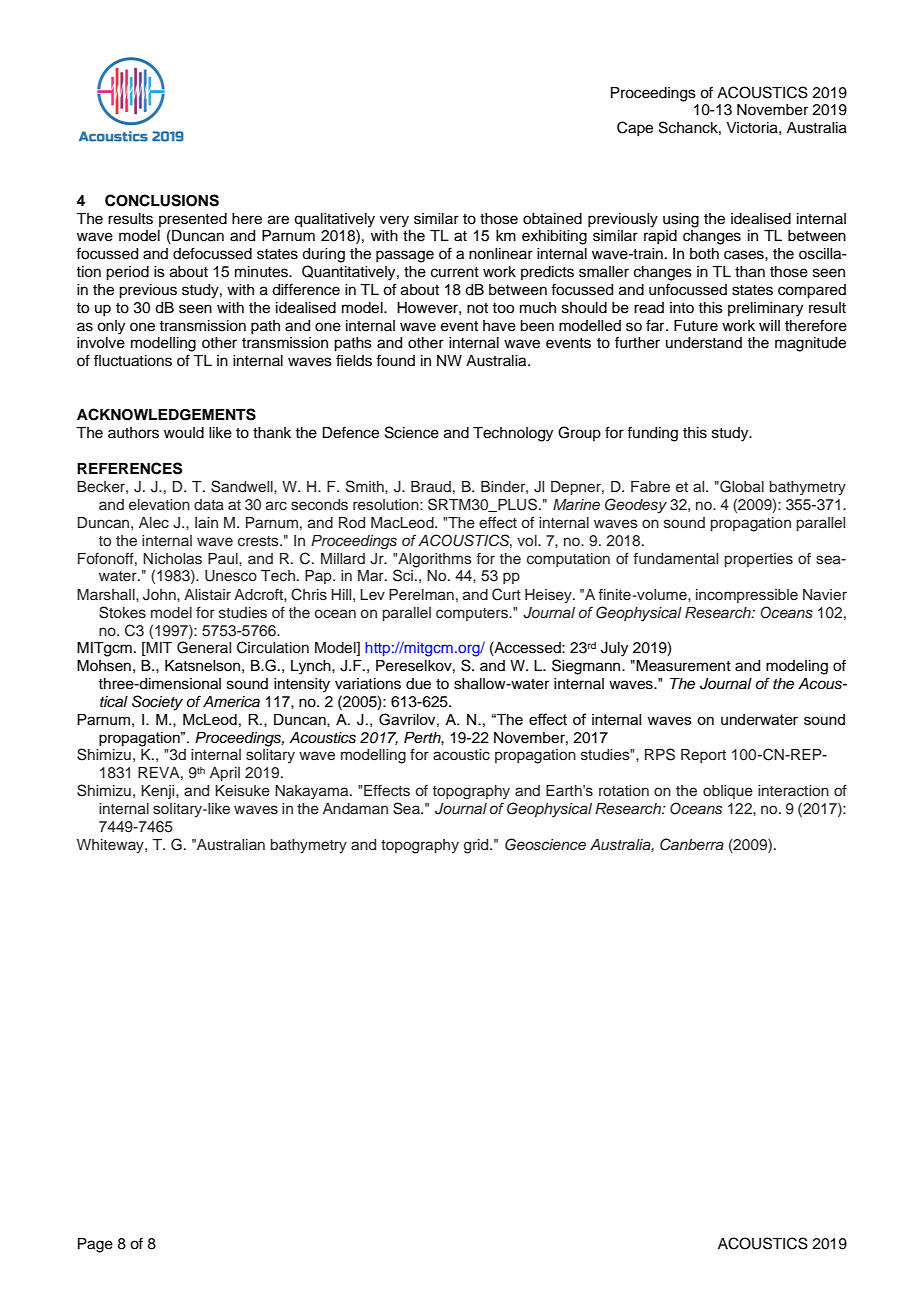  What do you see at coordinates (692, 844) in the screenshot?
I see `Canberra` at bounding box center [692, 844].
